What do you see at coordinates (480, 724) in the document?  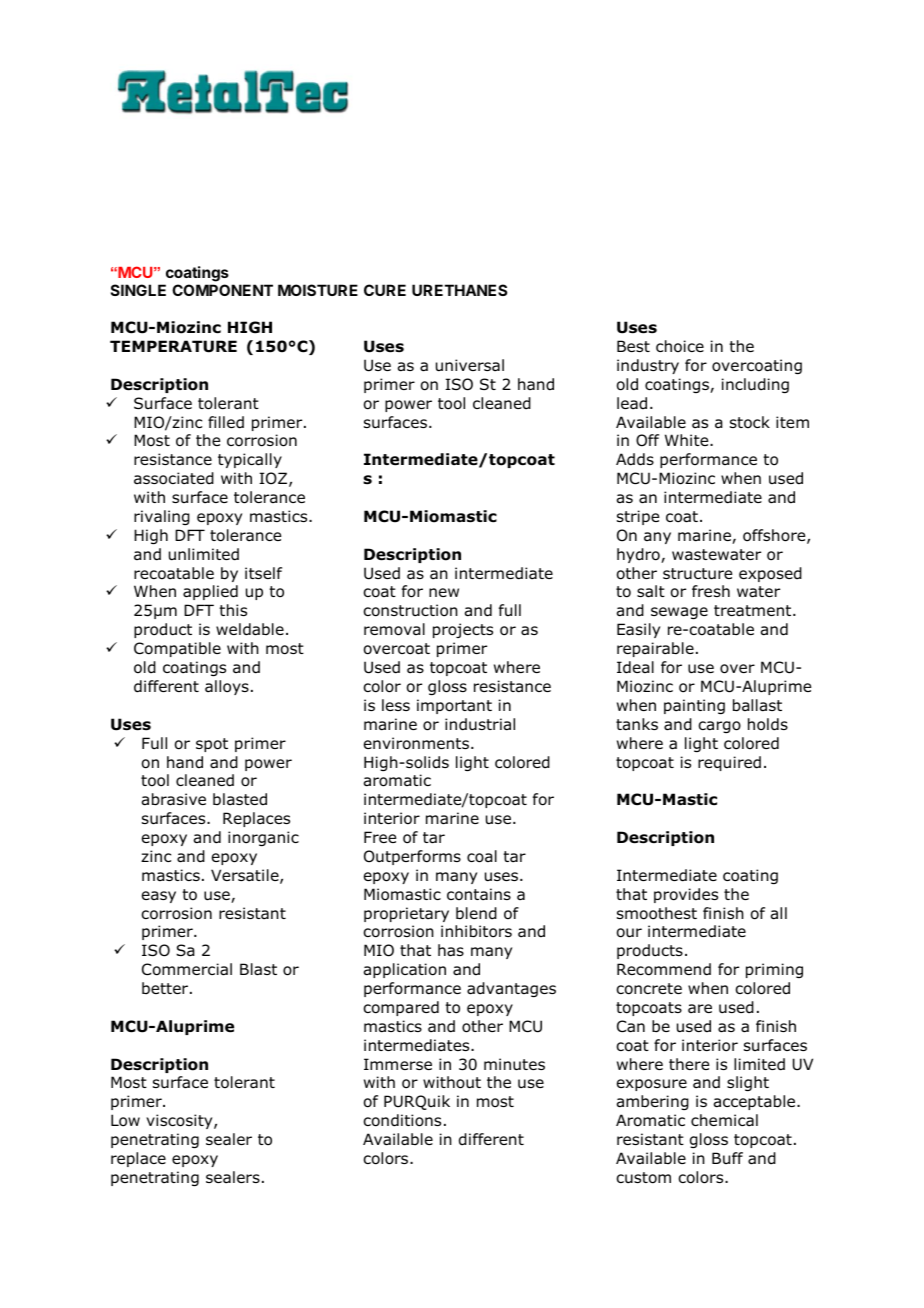 I see `industrial` at bounding box center [480, 724].
